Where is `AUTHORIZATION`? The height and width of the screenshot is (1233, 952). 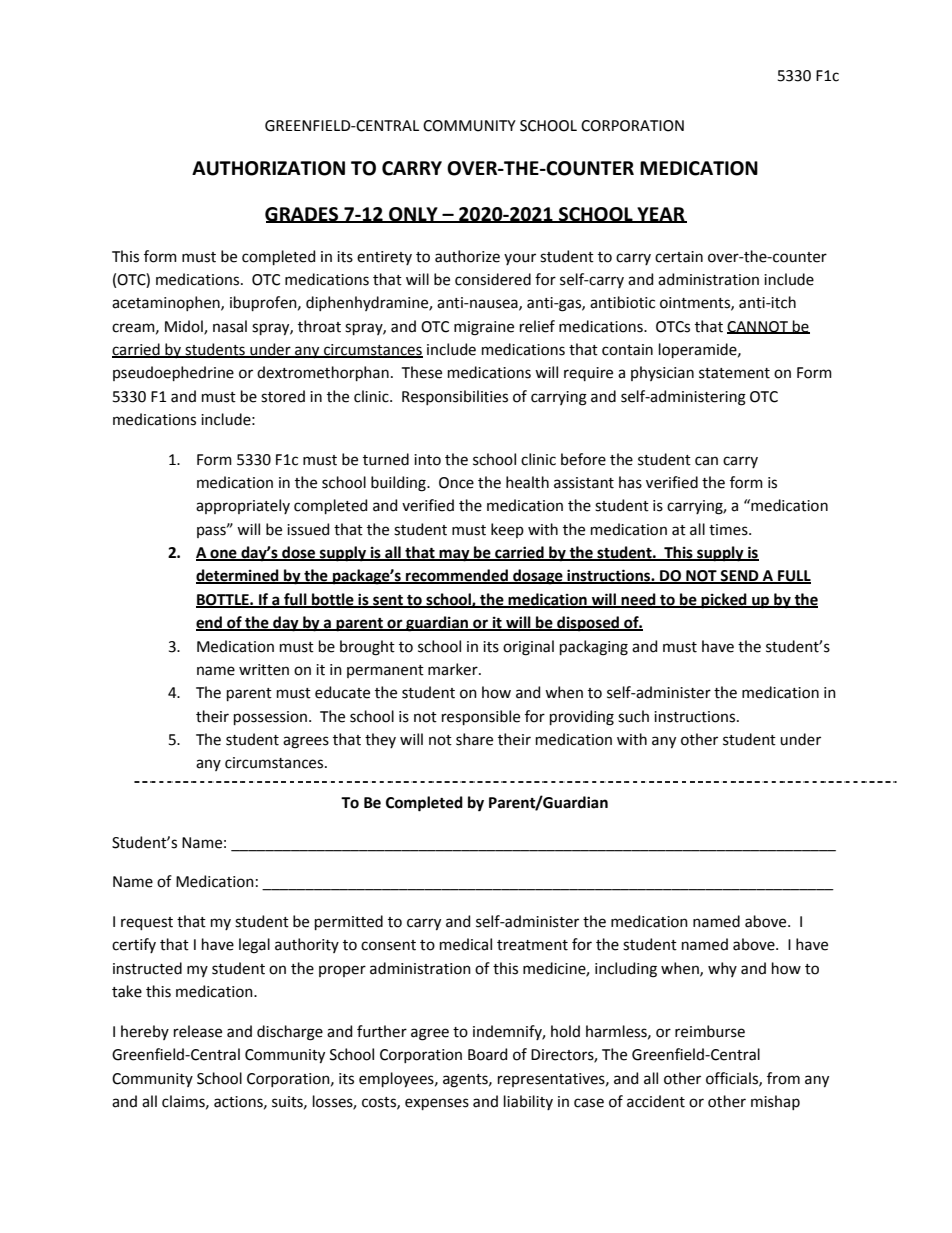 AUTHORIZATION is located at coordinates (268, 168).
